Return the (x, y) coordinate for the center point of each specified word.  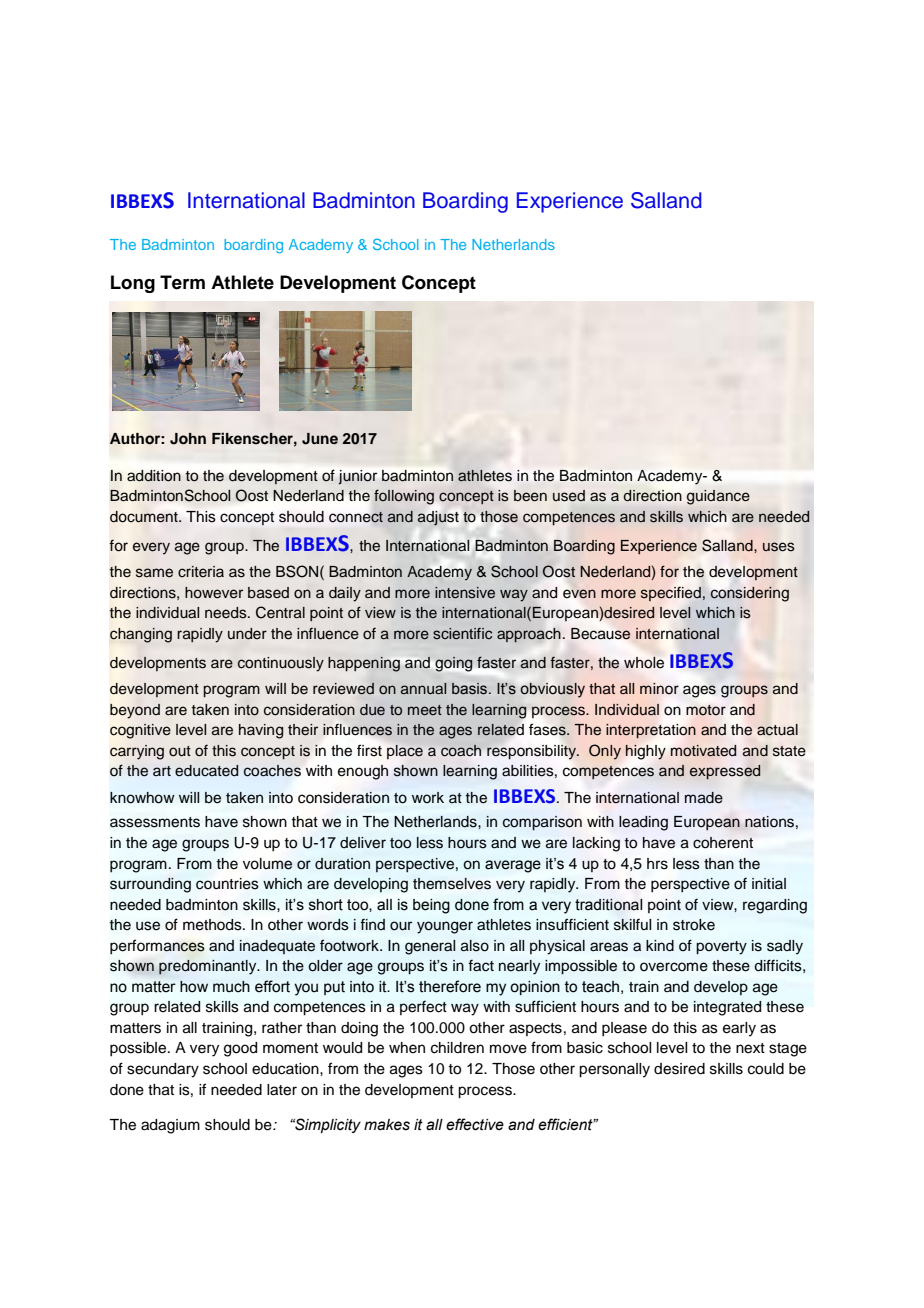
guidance (718, 497)
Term (182, 282)
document (145, 517)
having (261, 731)
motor (706, 710)
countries (227, 884)
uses (779, 547)
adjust (438, 518)
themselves (452, 884)
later (282, 1090)
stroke (694, 925)
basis (469, 689)
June (320, 439)
